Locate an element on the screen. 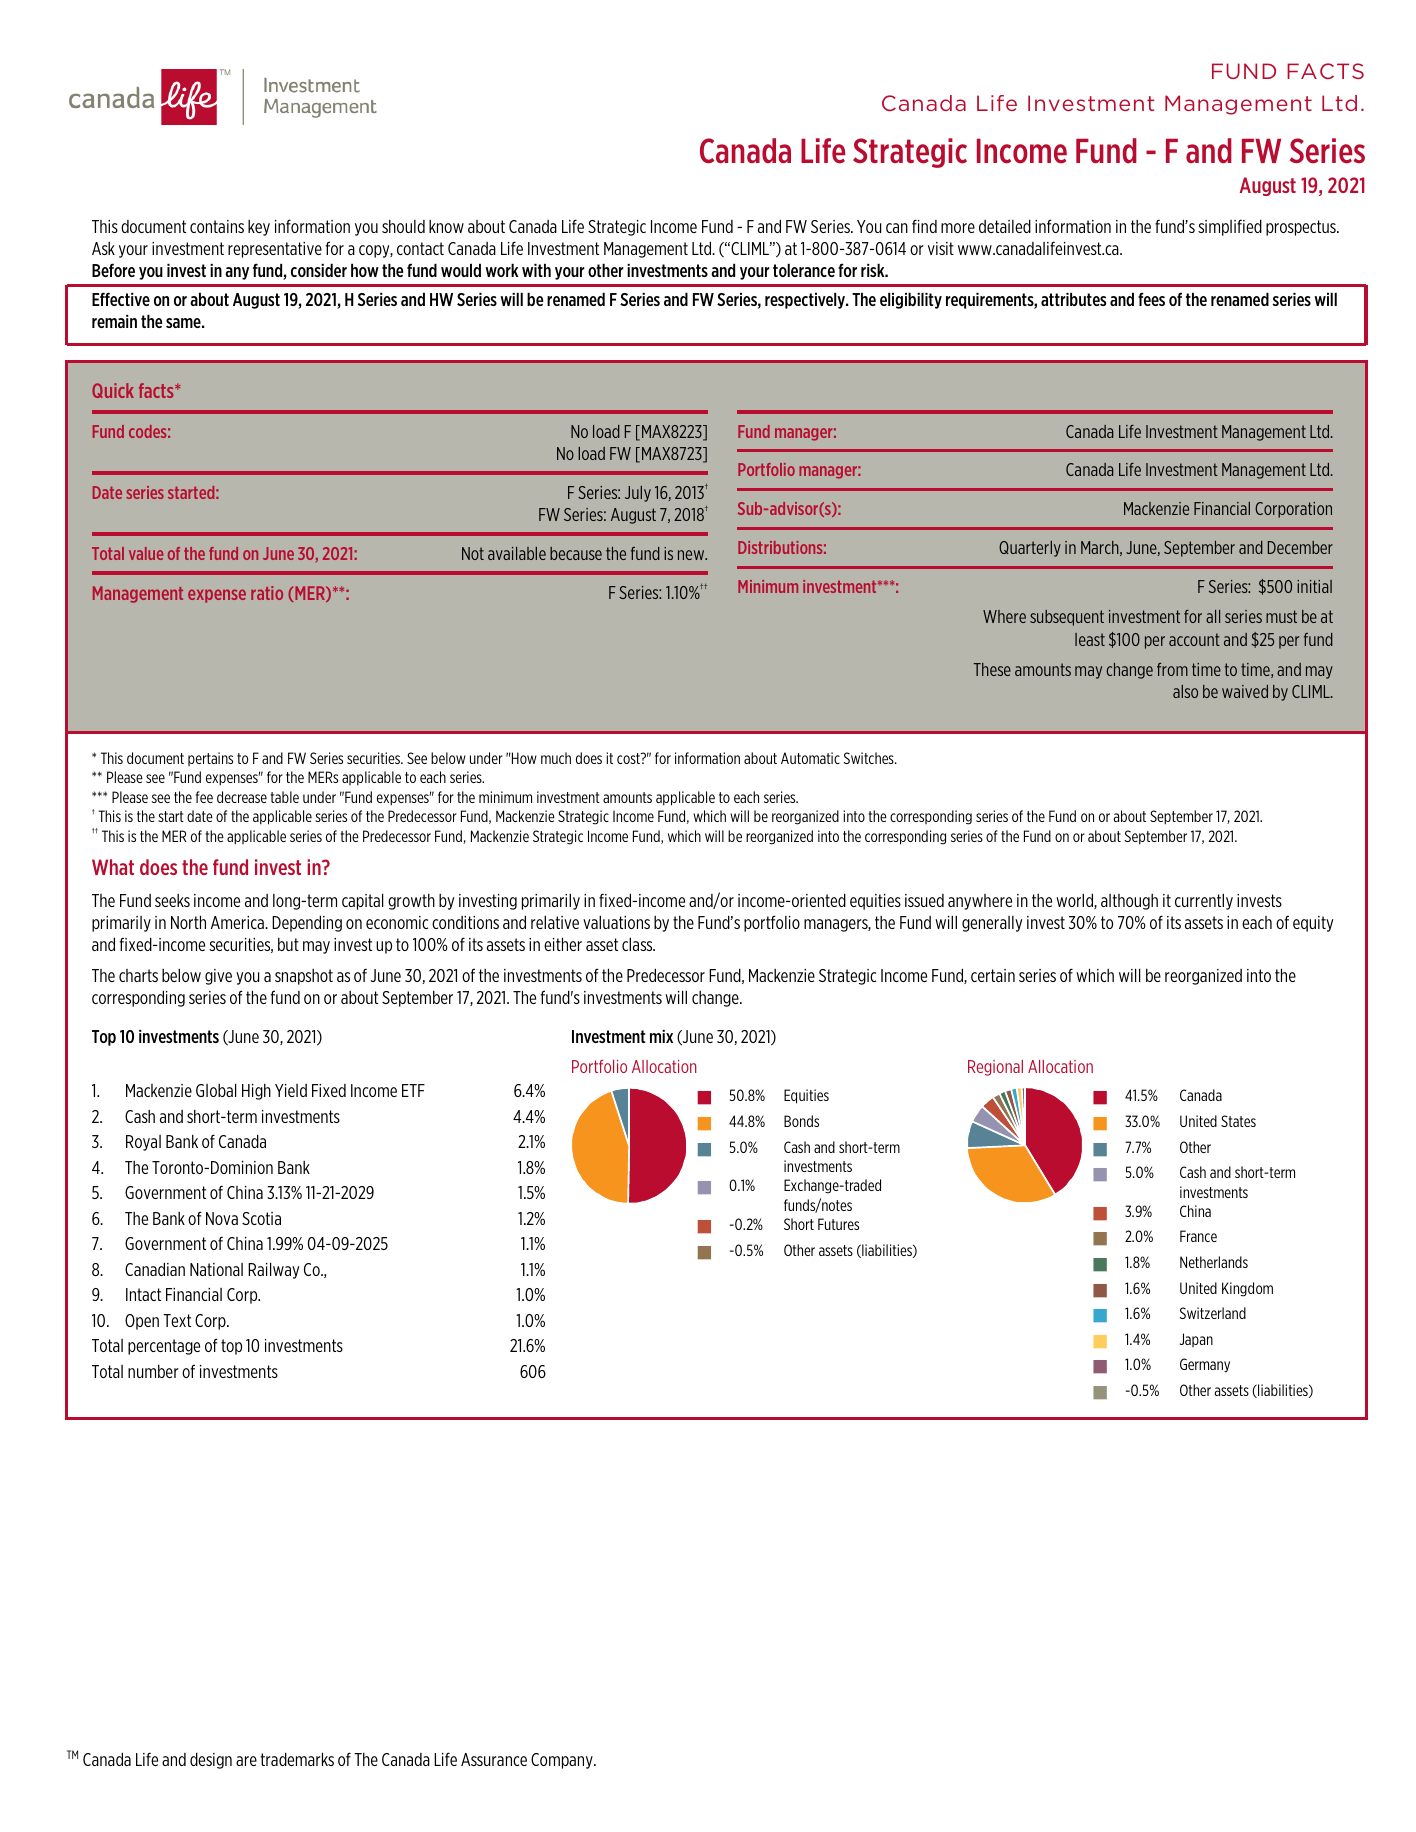  mix is located at coordinates (661, 1036).
